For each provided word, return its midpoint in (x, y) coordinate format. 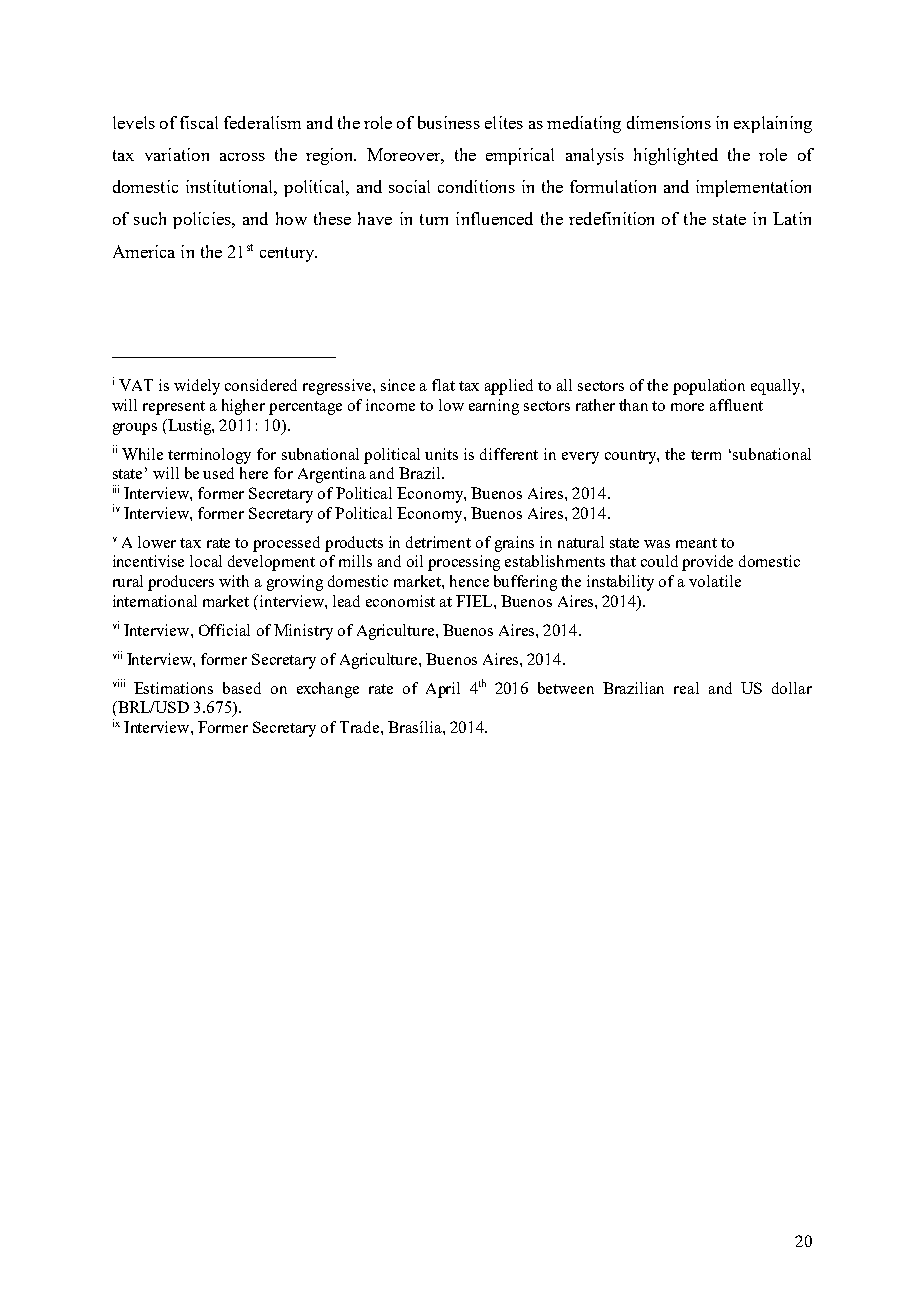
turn (434, 219)
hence (469, 581)
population (709, 387)
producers (181, 583)
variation (177, 154)
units (441, 454)
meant (696, 543)
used (218, 473)
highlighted (676, 156)
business (449, 122)
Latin (792, 218)
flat (443, 385)
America (144, 251)
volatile (715, 581)
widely (197, 387)
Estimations (173, 688)
